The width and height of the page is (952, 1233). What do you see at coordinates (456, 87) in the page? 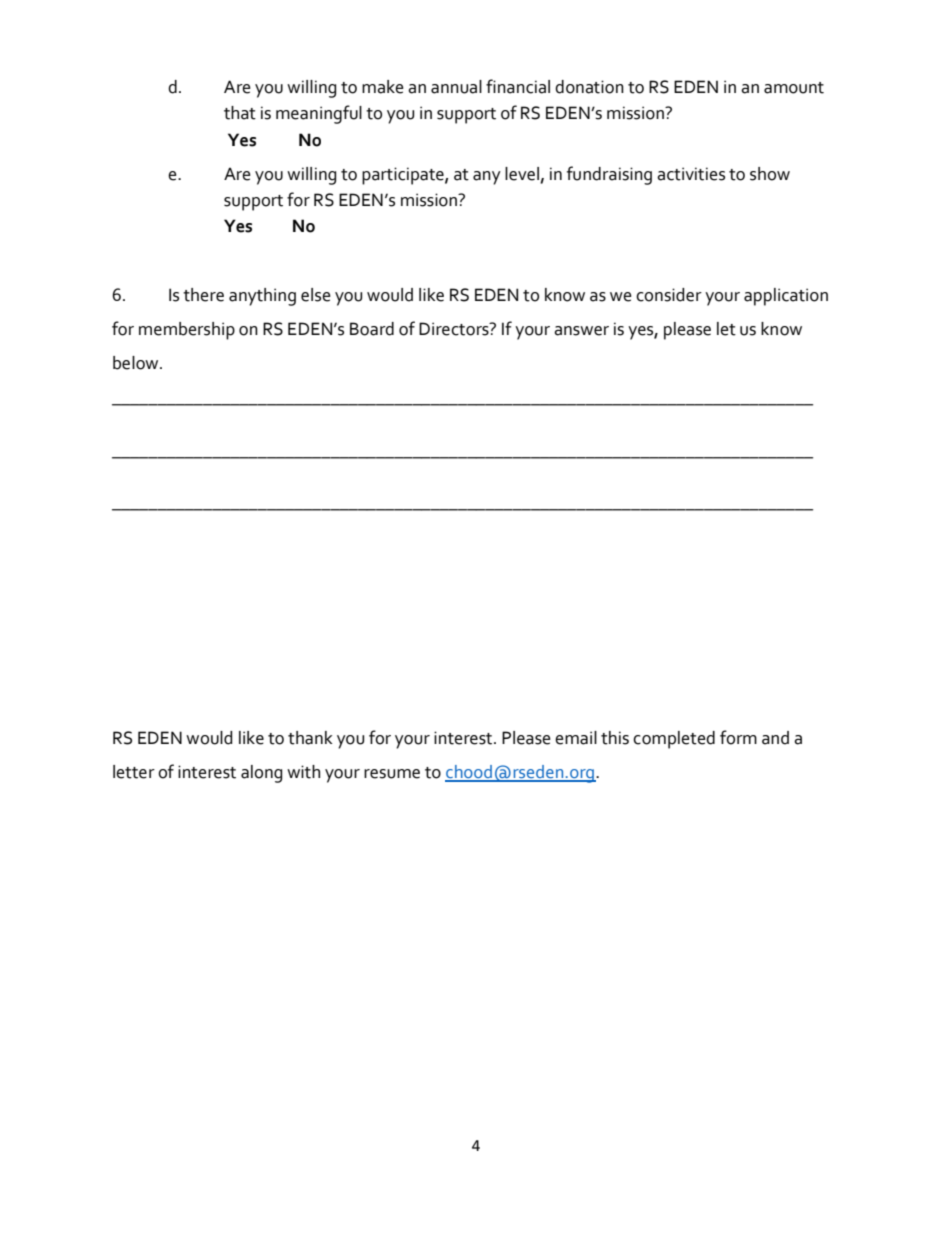
I see `annual` at bounding box center [456, 87].
